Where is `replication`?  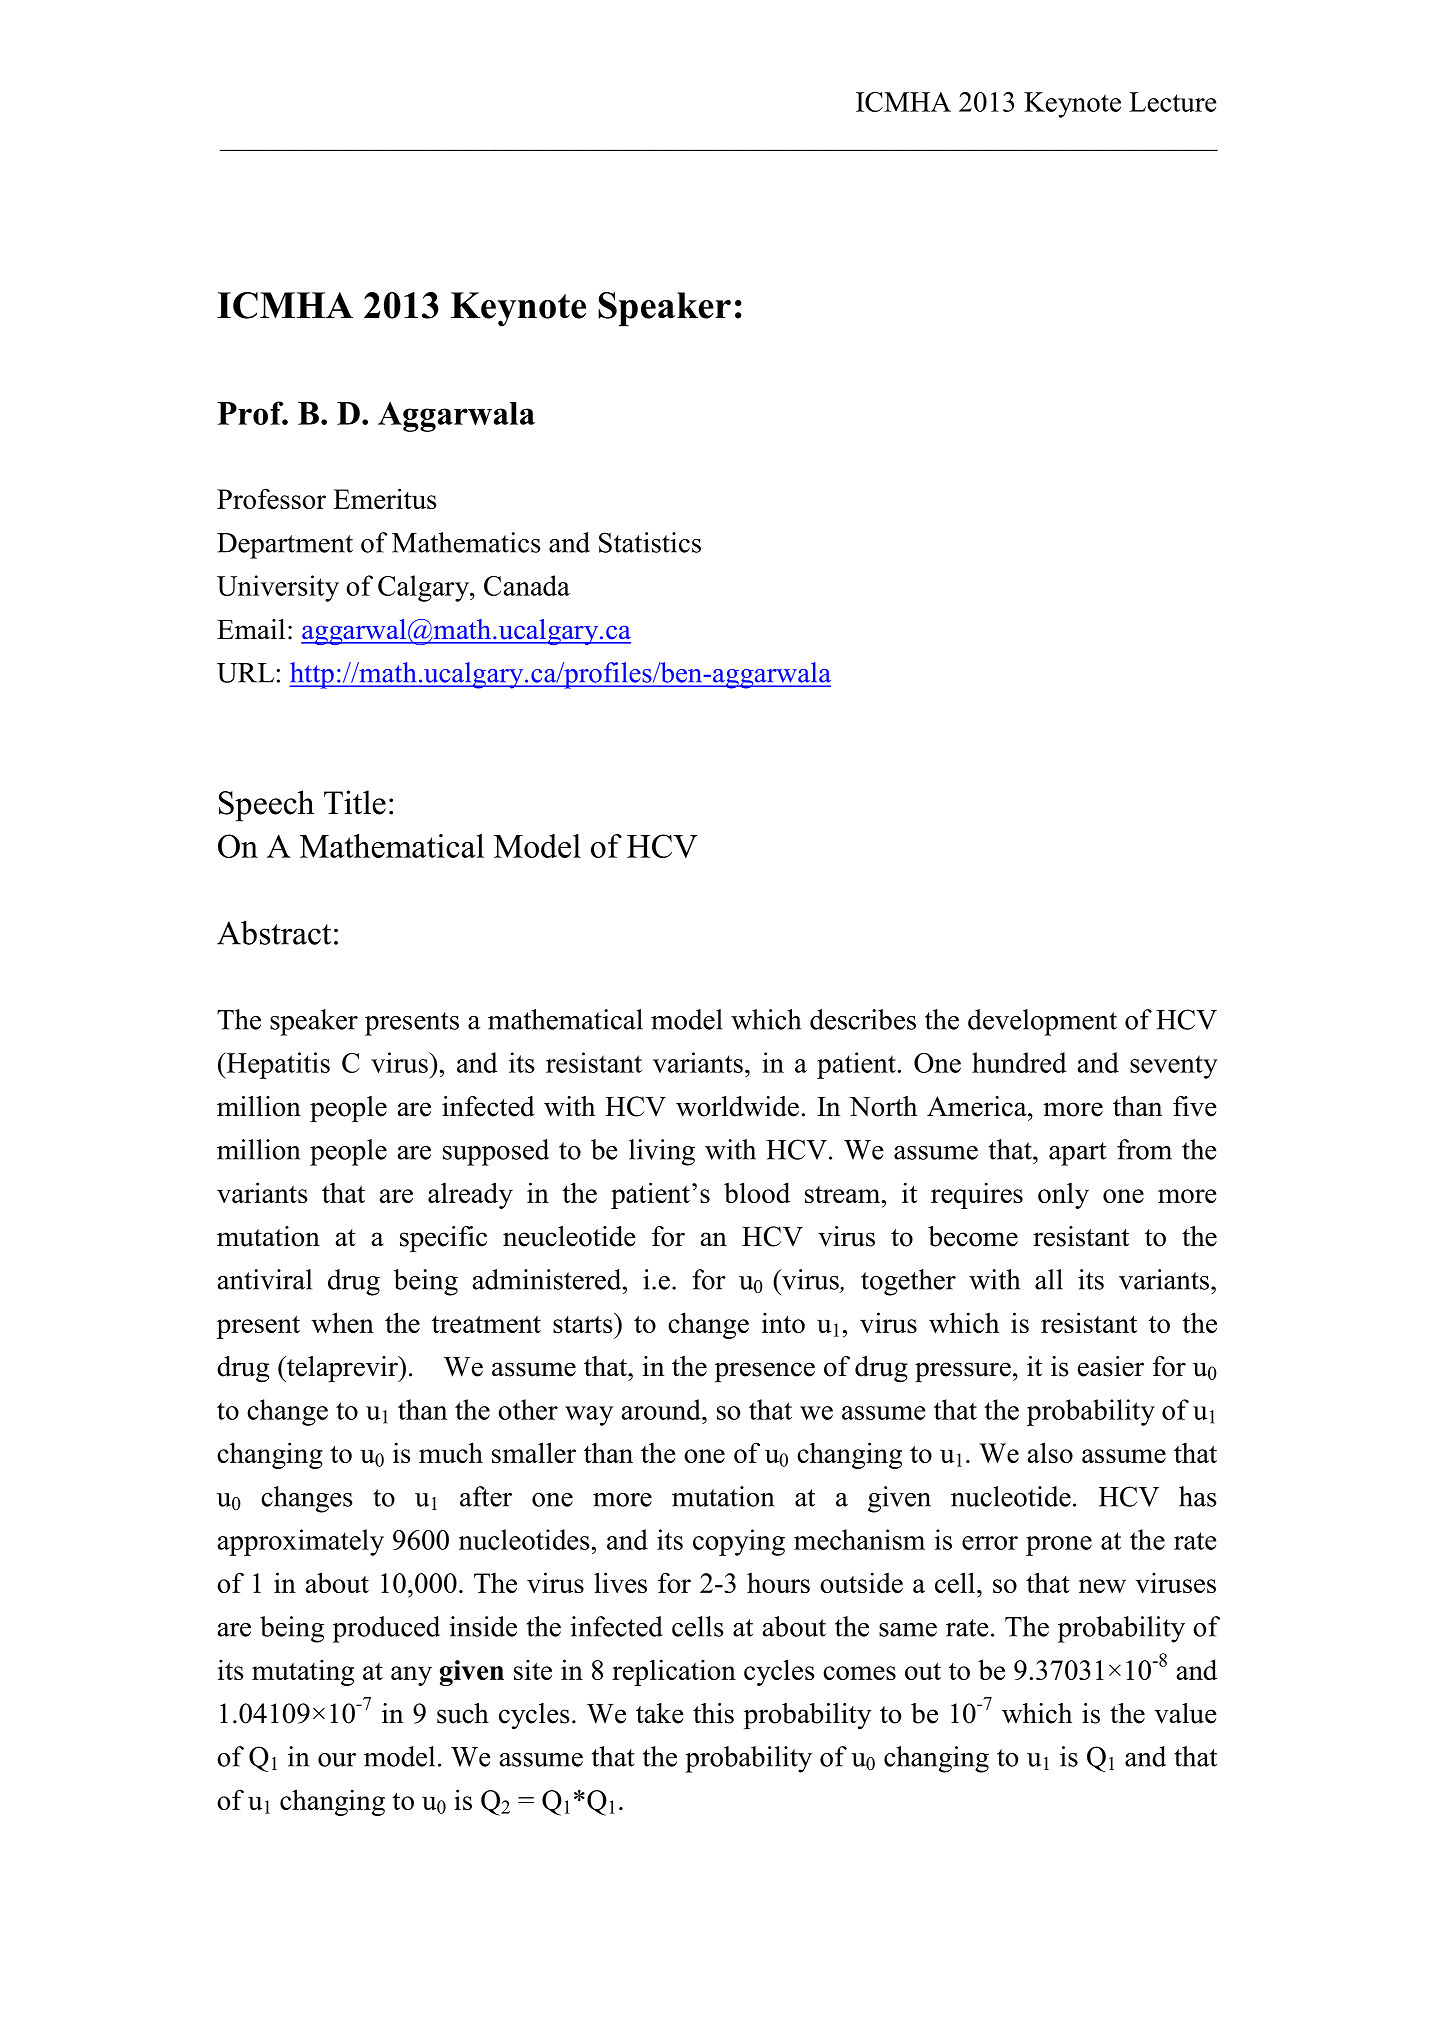
replication is located at coordinates (674, 1672).
